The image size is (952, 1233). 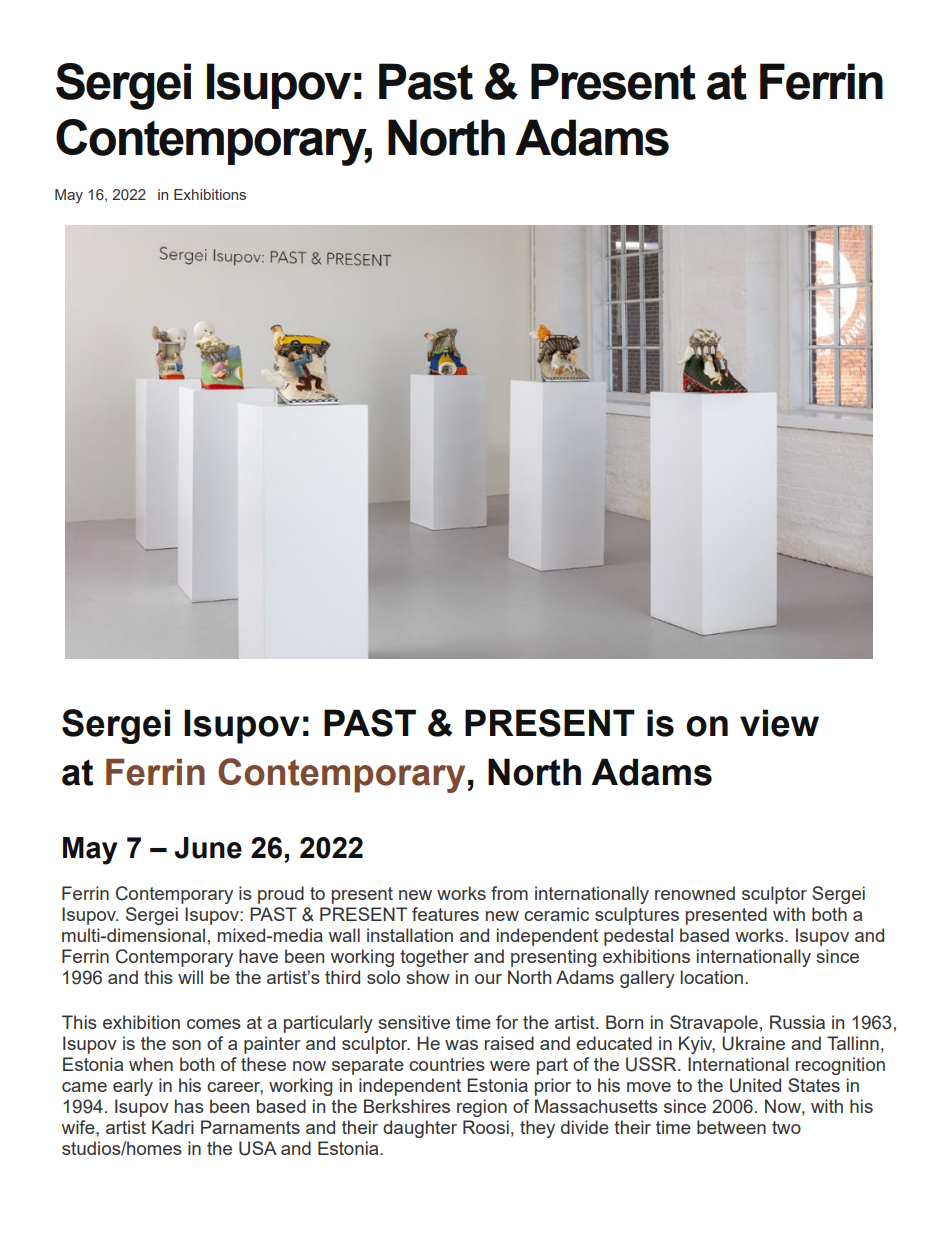 I want to click on daughter, so click(x=420, y=1129).
